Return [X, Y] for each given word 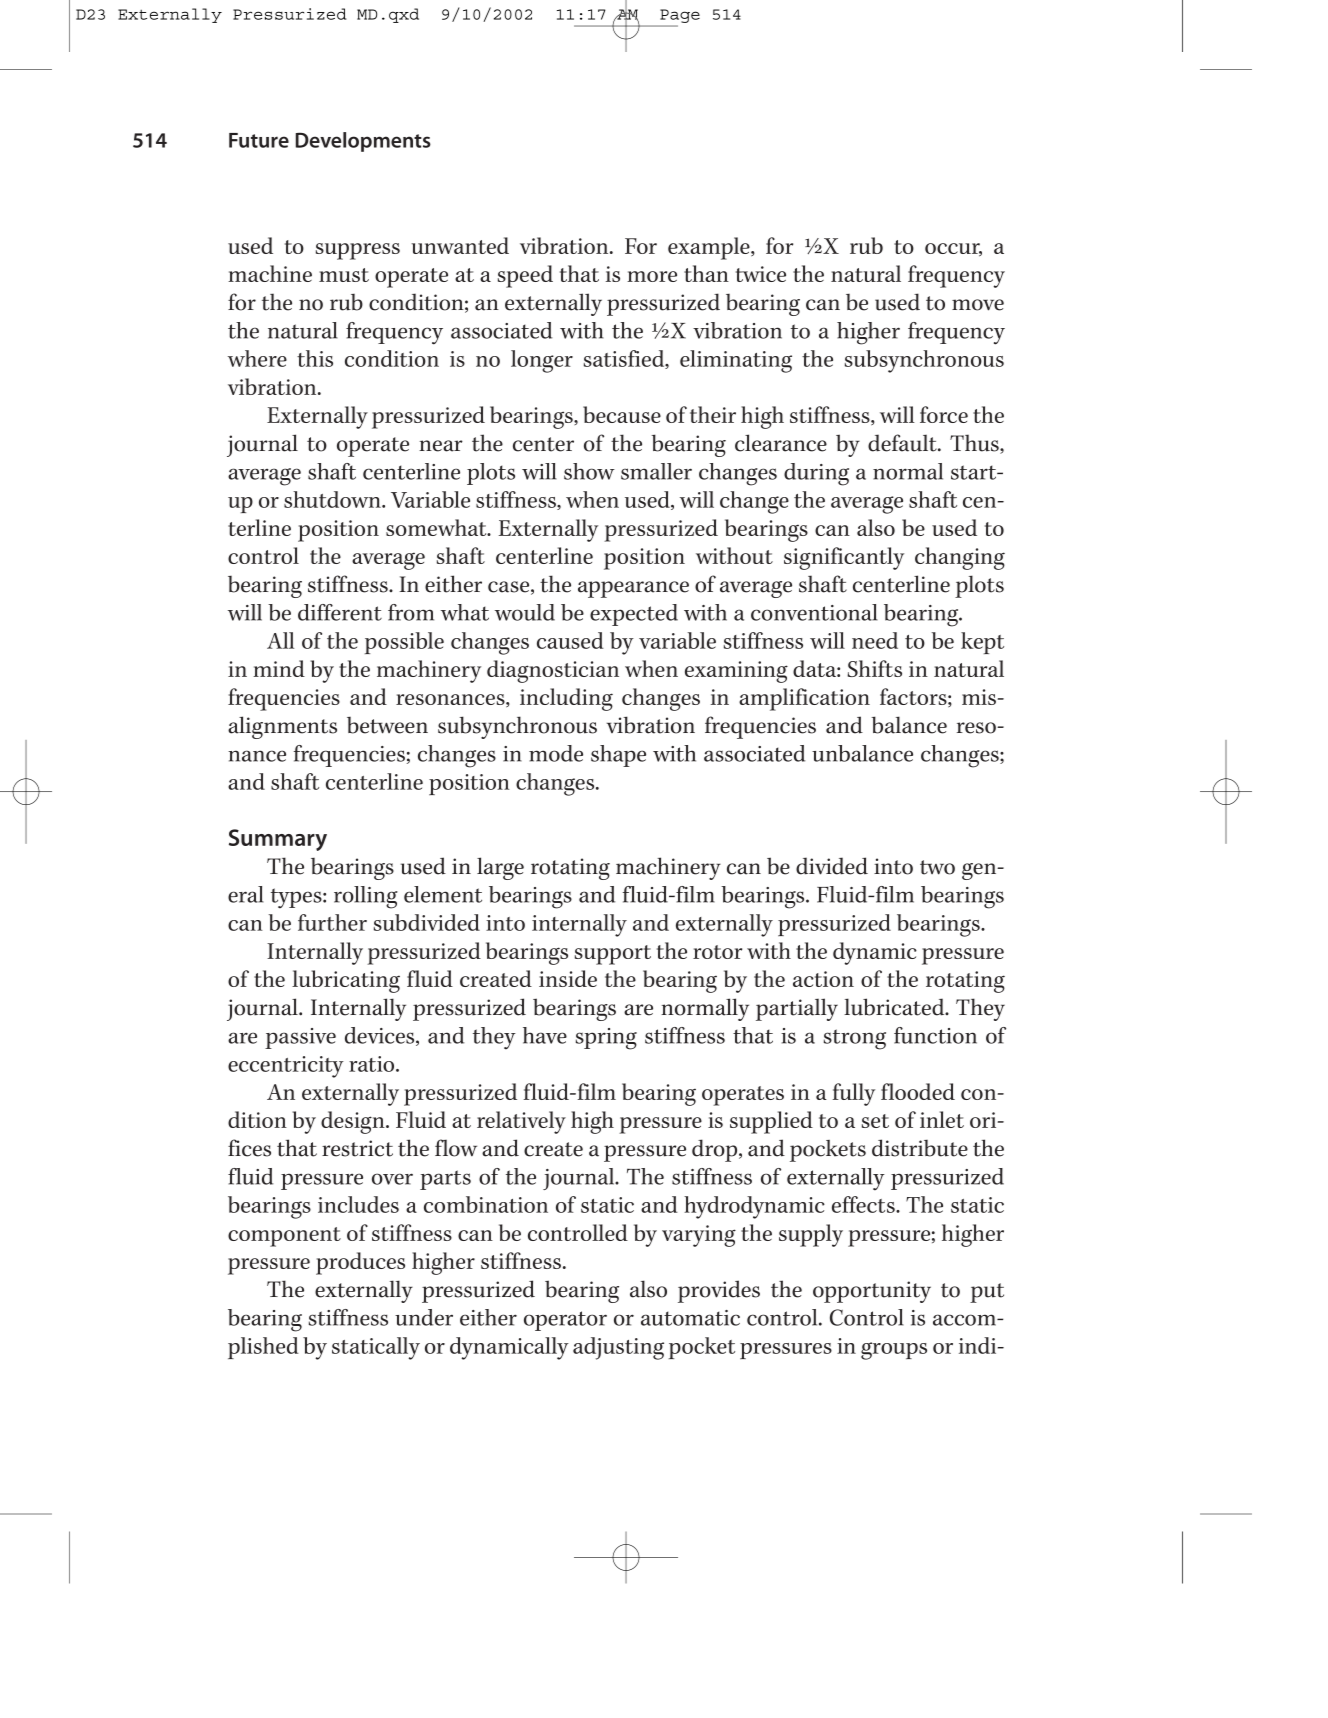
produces [360, 1263]
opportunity [872, 1292]
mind [279, 668]
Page [680, 16]
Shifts [874, 668]
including [566, 699]
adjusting [618, 1348]
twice [761, 274]
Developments [363, 142]
